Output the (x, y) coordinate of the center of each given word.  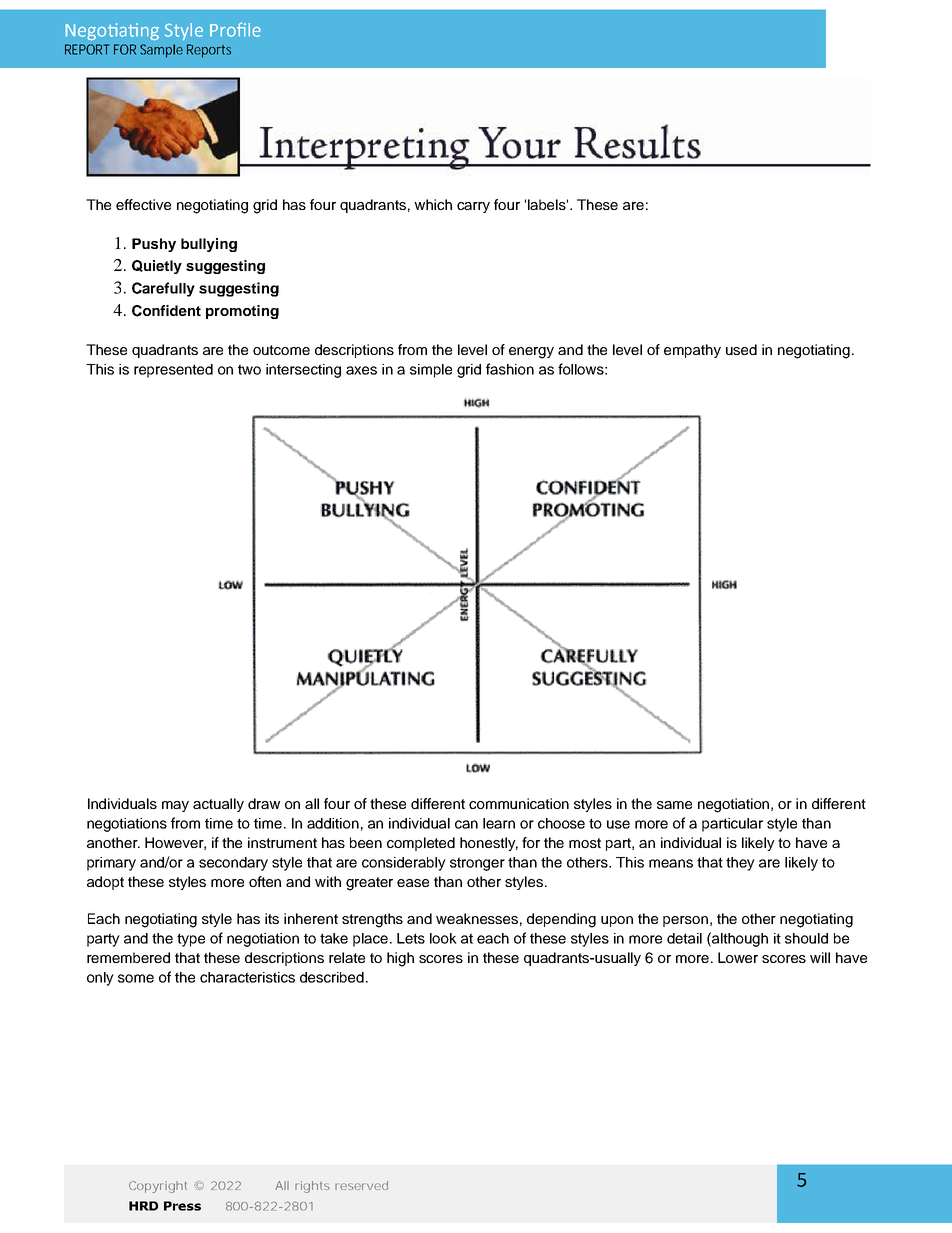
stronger (477, 864)
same (674, 805)
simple (431, 371)
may (175, 806)
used (741, 349)
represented (173, 371)
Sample (161, 51)
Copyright (158, 1187)
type (191, 940)
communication (519, 803)
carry (473, 207)
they (740, 864)
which (433, 204)
